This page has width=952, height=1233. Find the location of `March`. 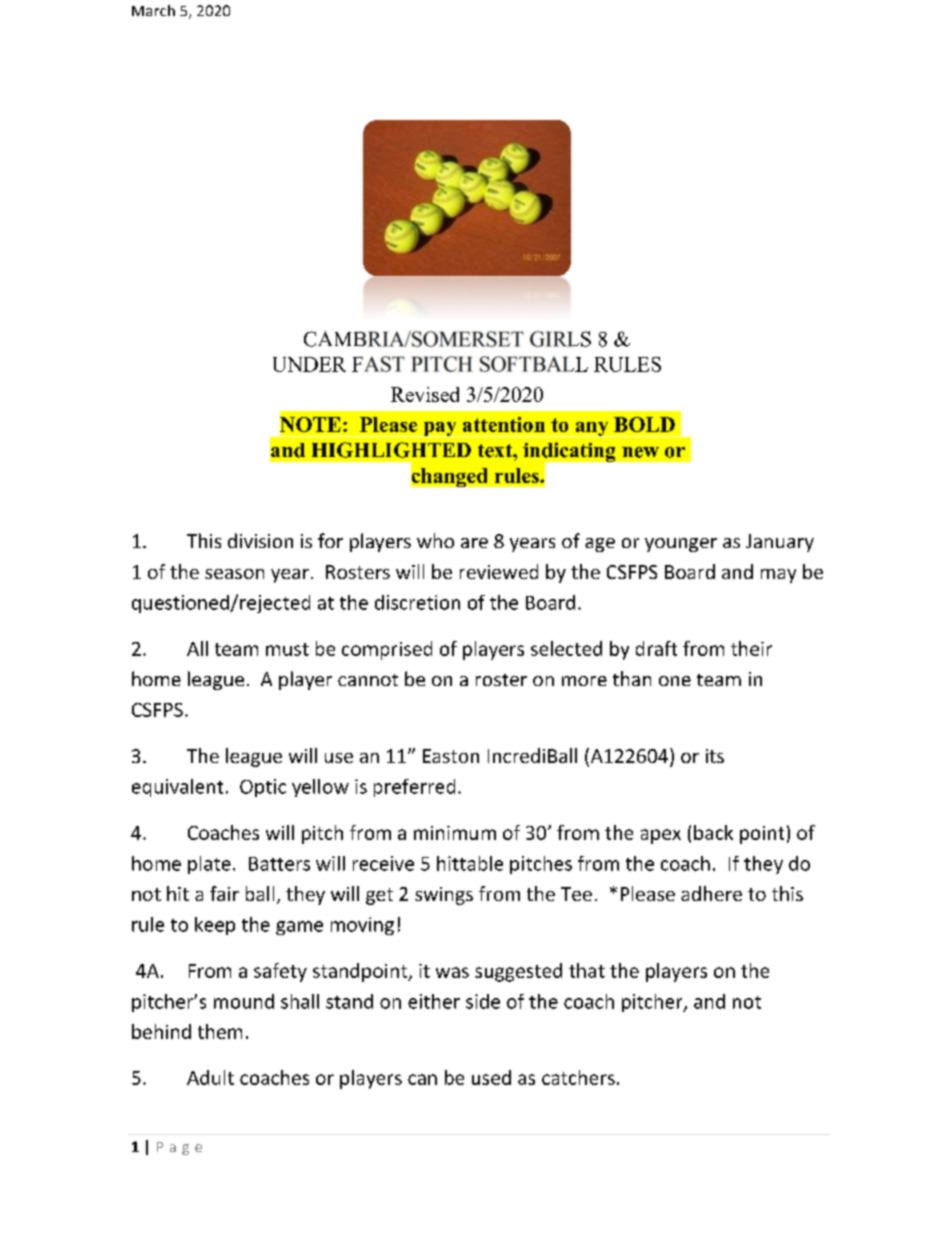

March is located at coordinates (153, 10).
